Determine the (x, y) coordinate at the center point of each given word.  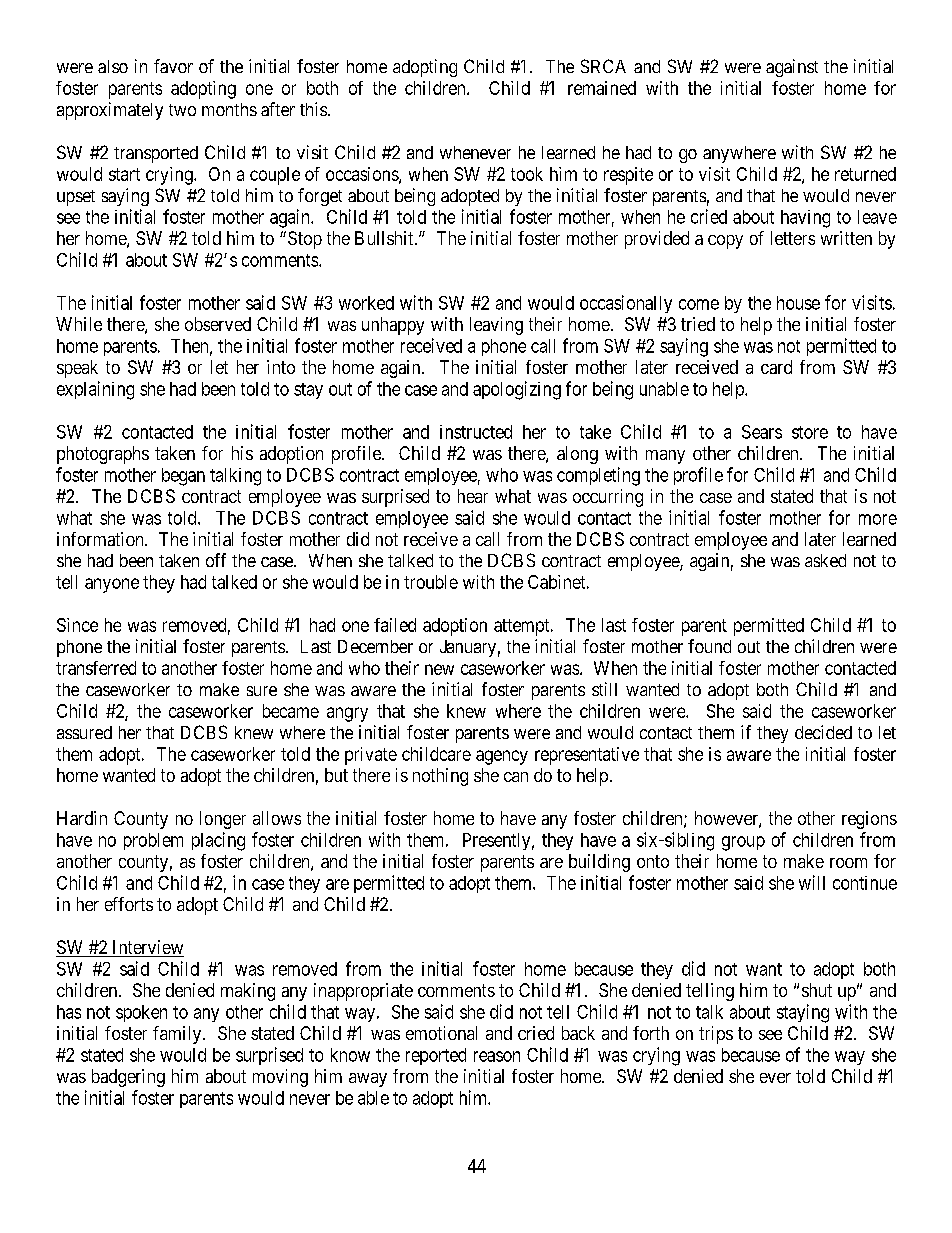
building (599, 863)
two (182, 110)
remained (602, 88)
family (178, 1035)
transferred (96, 668)
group (743, 843)
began (183, 477)
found (709, 646)
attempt (523, 627)
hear (473, 496)
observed (218, 324)
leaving (496, 326)
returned (865, 174)
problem (153, 841)
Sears (762, 432)
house (798, 303)
